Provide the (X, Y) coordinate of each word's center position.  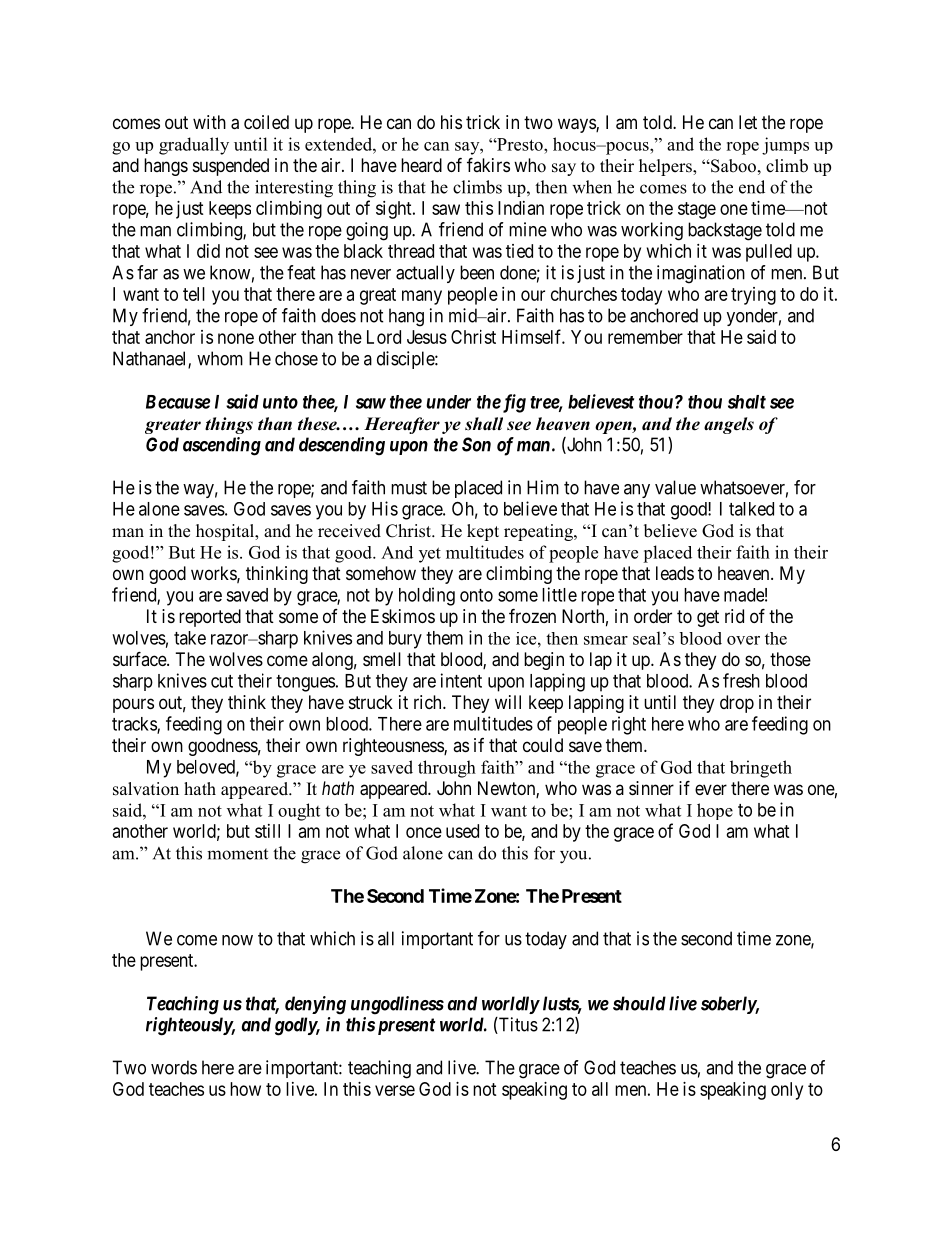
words (174, 1067)
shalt (747, 402)
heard (421, 165)
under (448, 402)
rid (734, 616)
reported (210, 618)
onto (476, 595)
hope (715, 811)
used (462, 831)
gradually (194, 146)
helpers (666, 167)
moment (237, 854)
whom (220, 358)
